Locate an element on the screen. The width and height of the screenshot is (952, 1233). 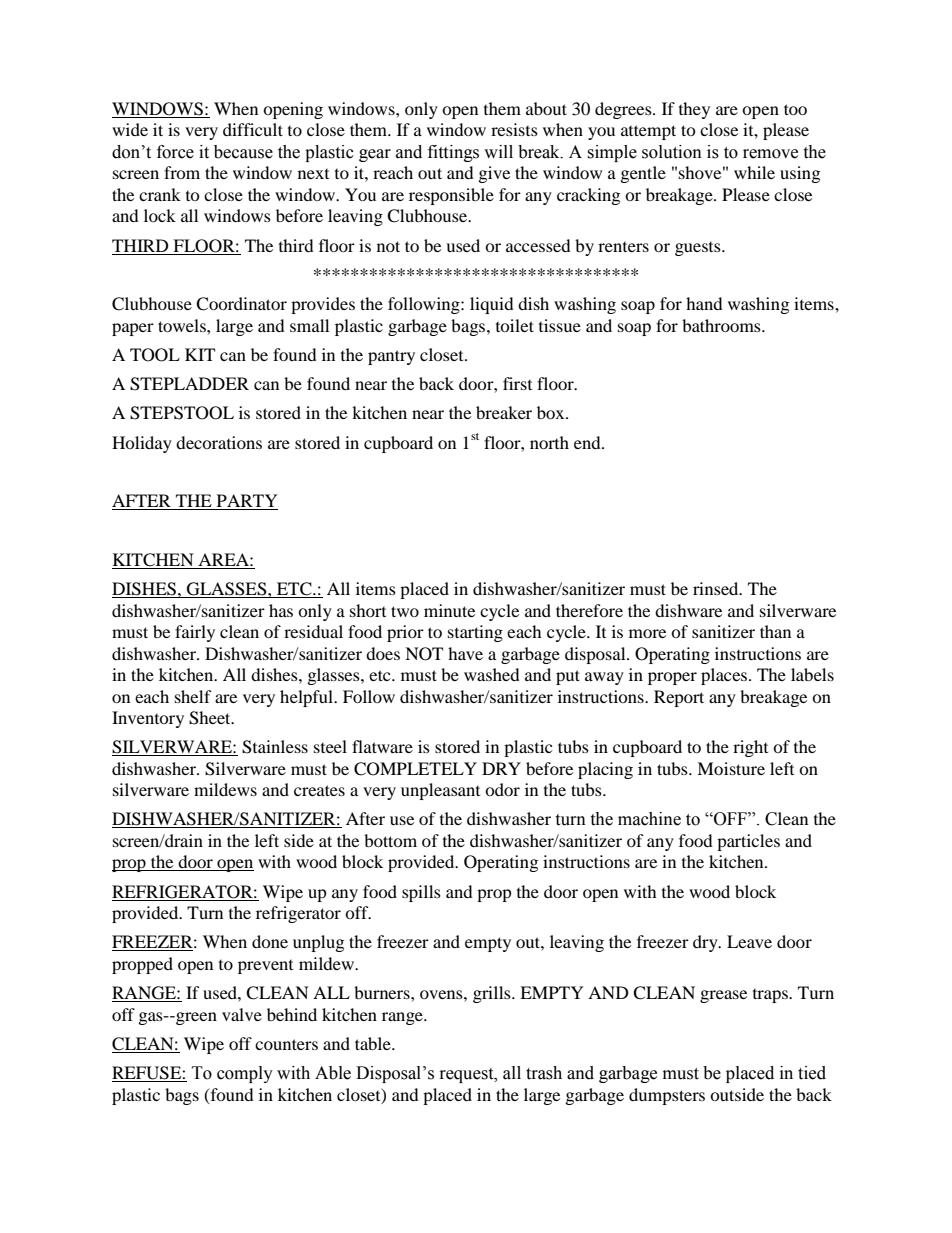
north is located at coordinates (549, 442).
